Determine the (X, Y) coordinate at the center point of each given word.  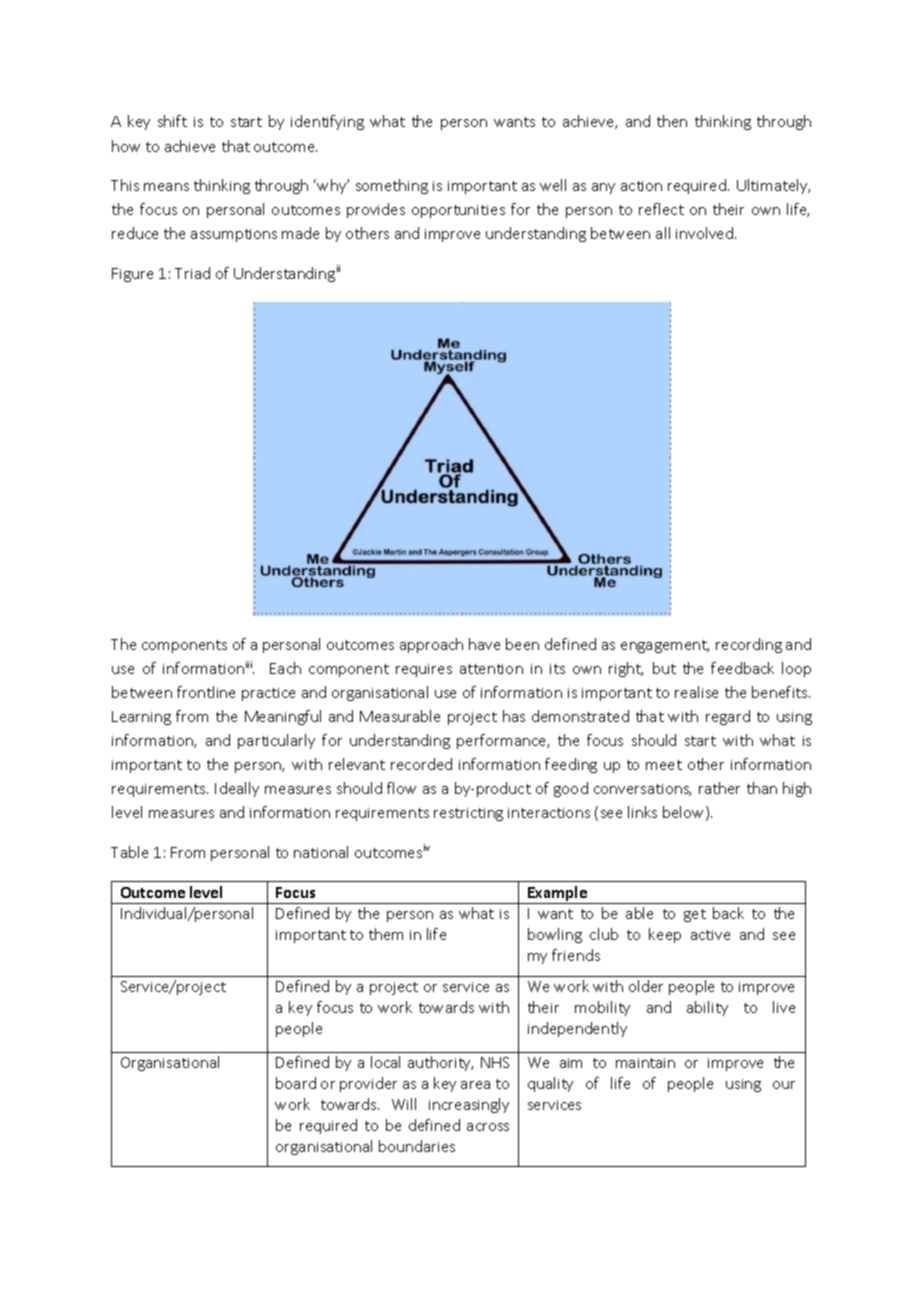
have (484, 644)
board (296, 1083)
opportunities (458, 211)
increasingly (469, 1105)
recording (749, 645)
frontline (206, 692)
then (672, 121)
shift (172, 121)
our (784, 1085)
